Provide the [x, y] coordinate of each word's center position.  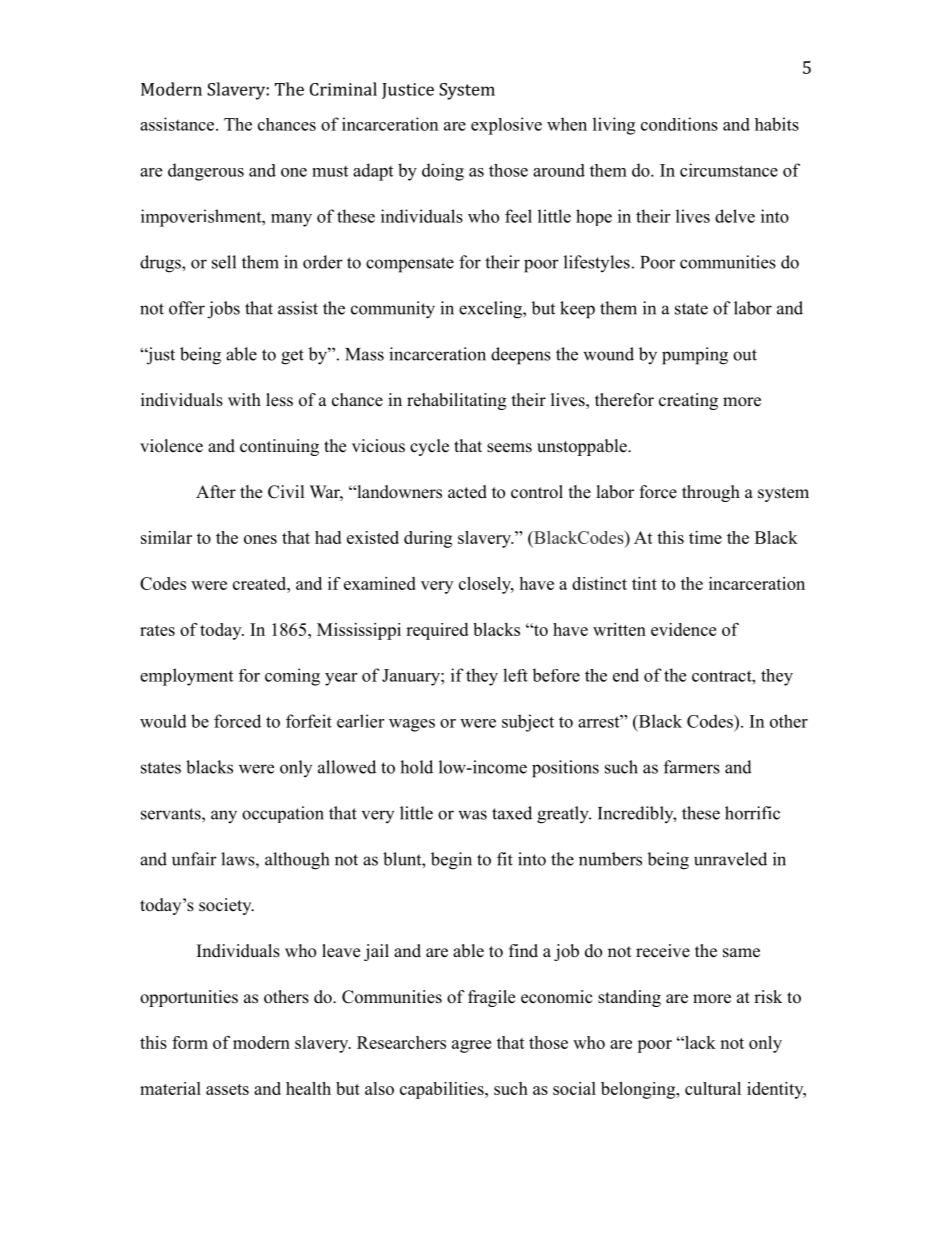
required [437, 631]
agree [471, 1046]
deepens [521, 356]
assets [227, 1089]
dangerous [206, 172]
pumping [695, 356]
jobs [223, 310]
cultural [713, 1088]
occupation [283, 814]
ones [260, 539]
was [472, 815]
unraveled [730, 859]
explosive [506, 126]
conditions [679, 124]
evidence [683, 629]
